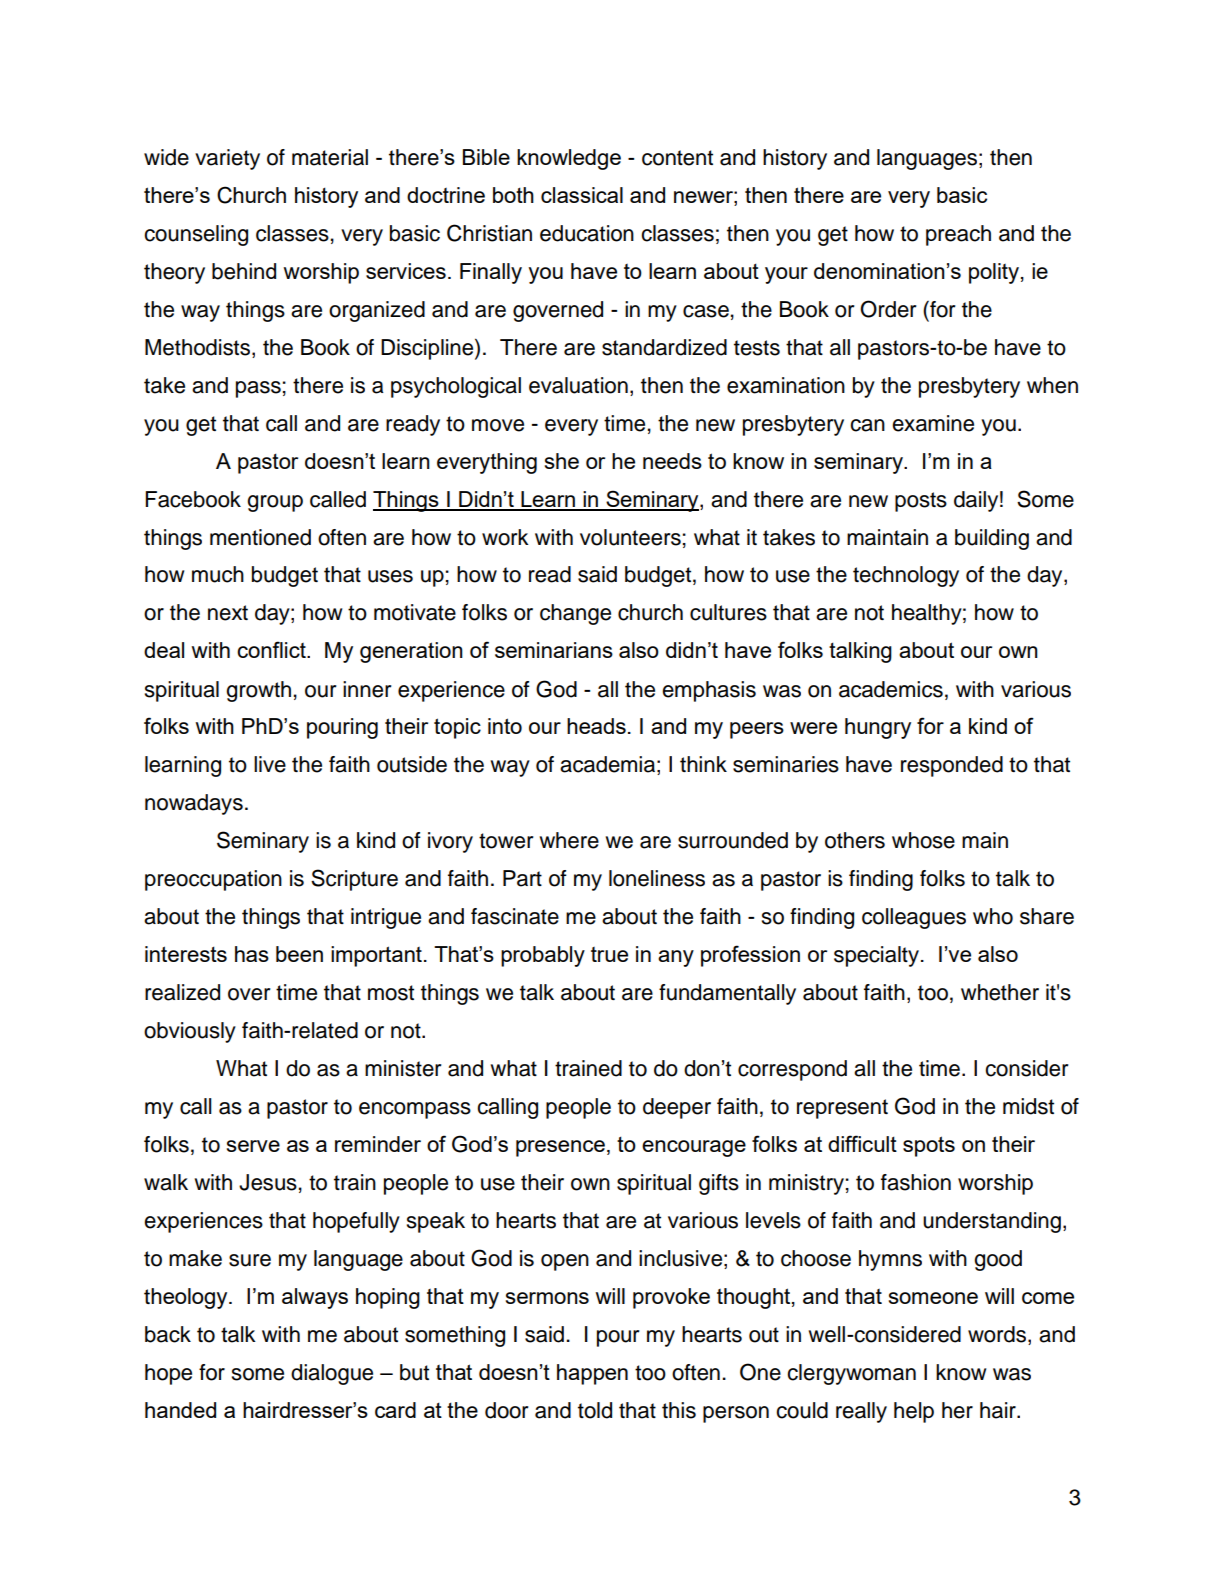  I want to click on serve, so click(253, 1146).
